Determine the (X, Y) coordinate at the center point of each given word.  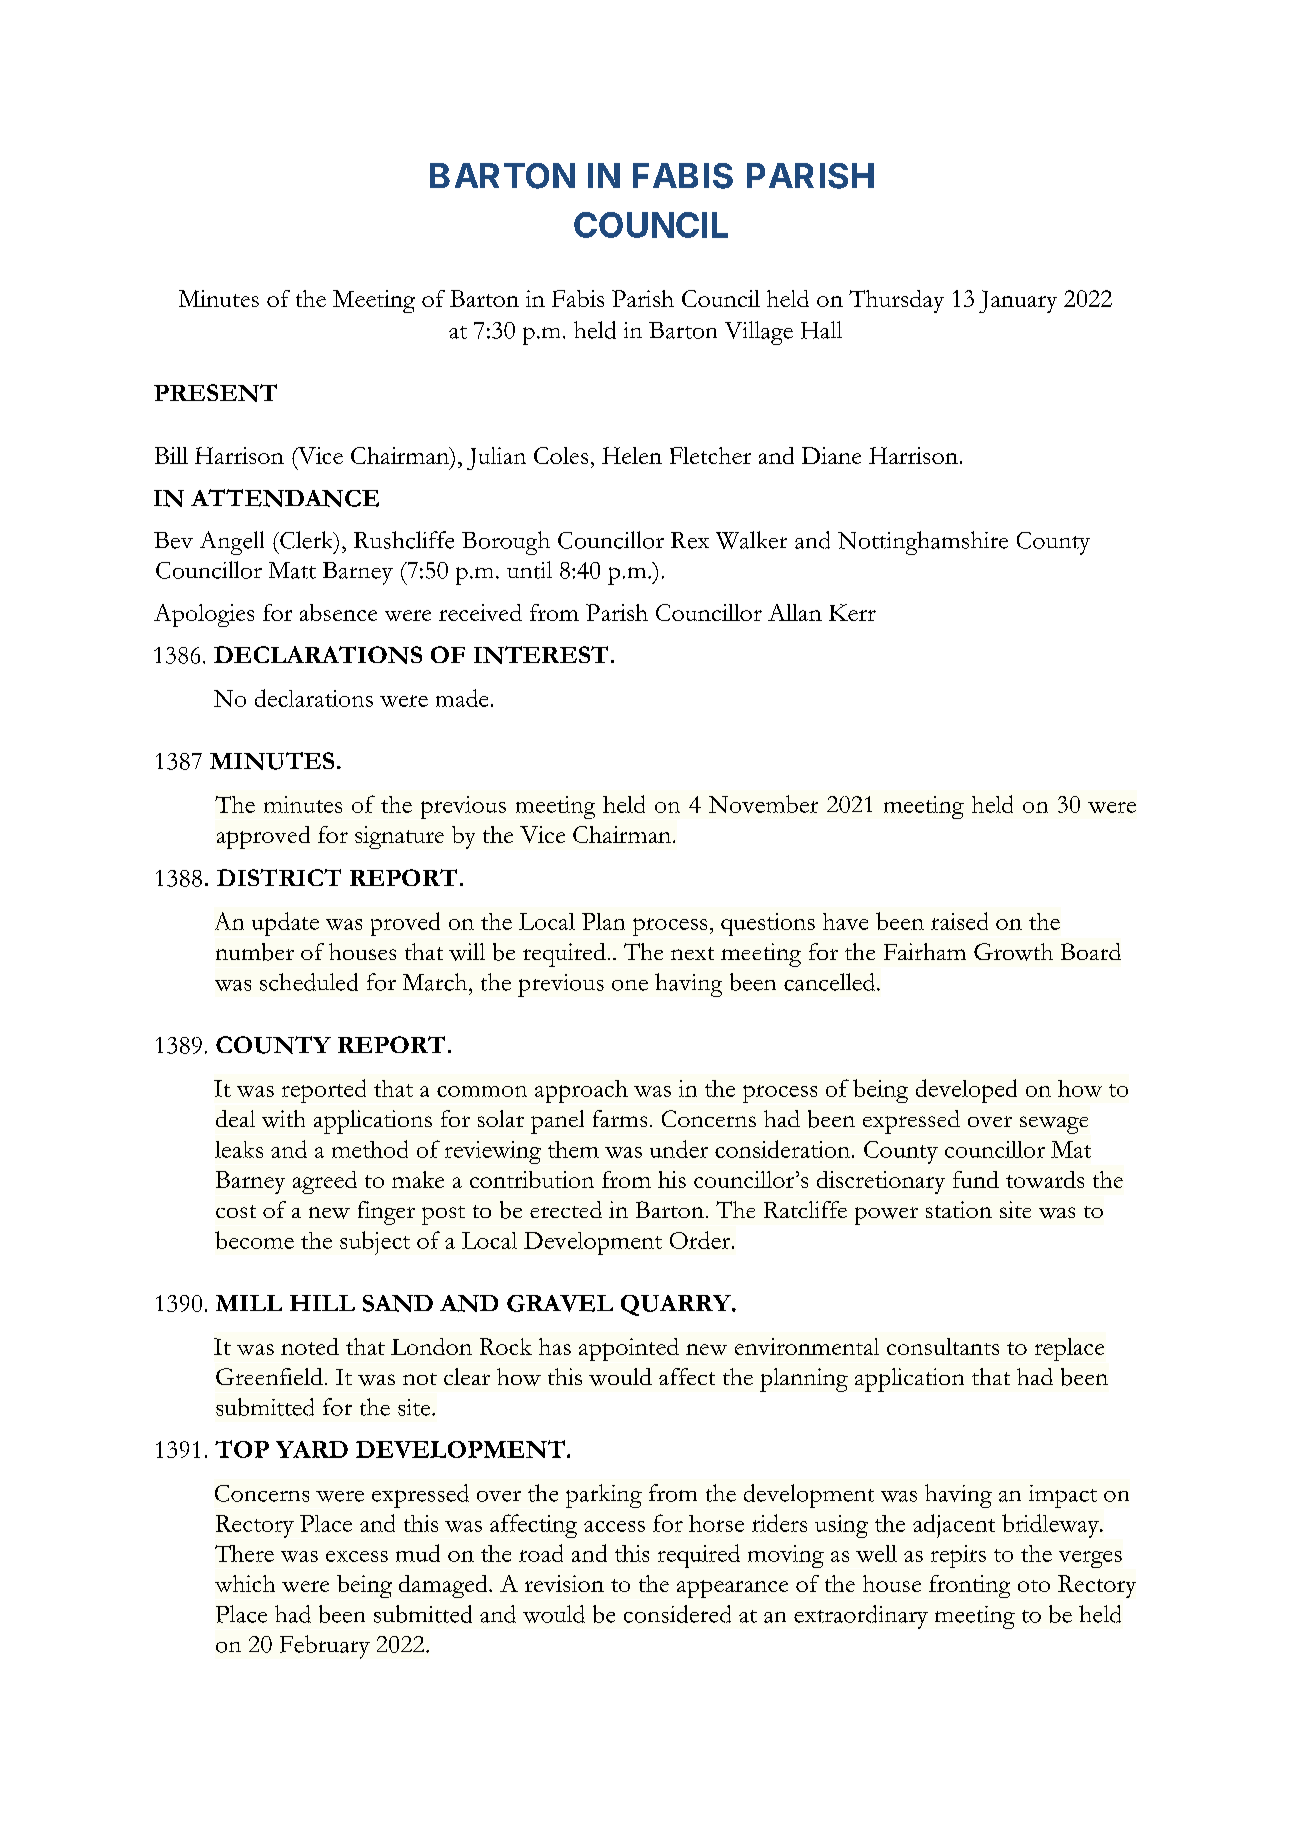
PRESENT (215, 393)
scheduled (309, 982)
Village (759, 333)
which (245, 1583)
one (630, 985)
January (1018, 301)
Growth (1013, 952)
